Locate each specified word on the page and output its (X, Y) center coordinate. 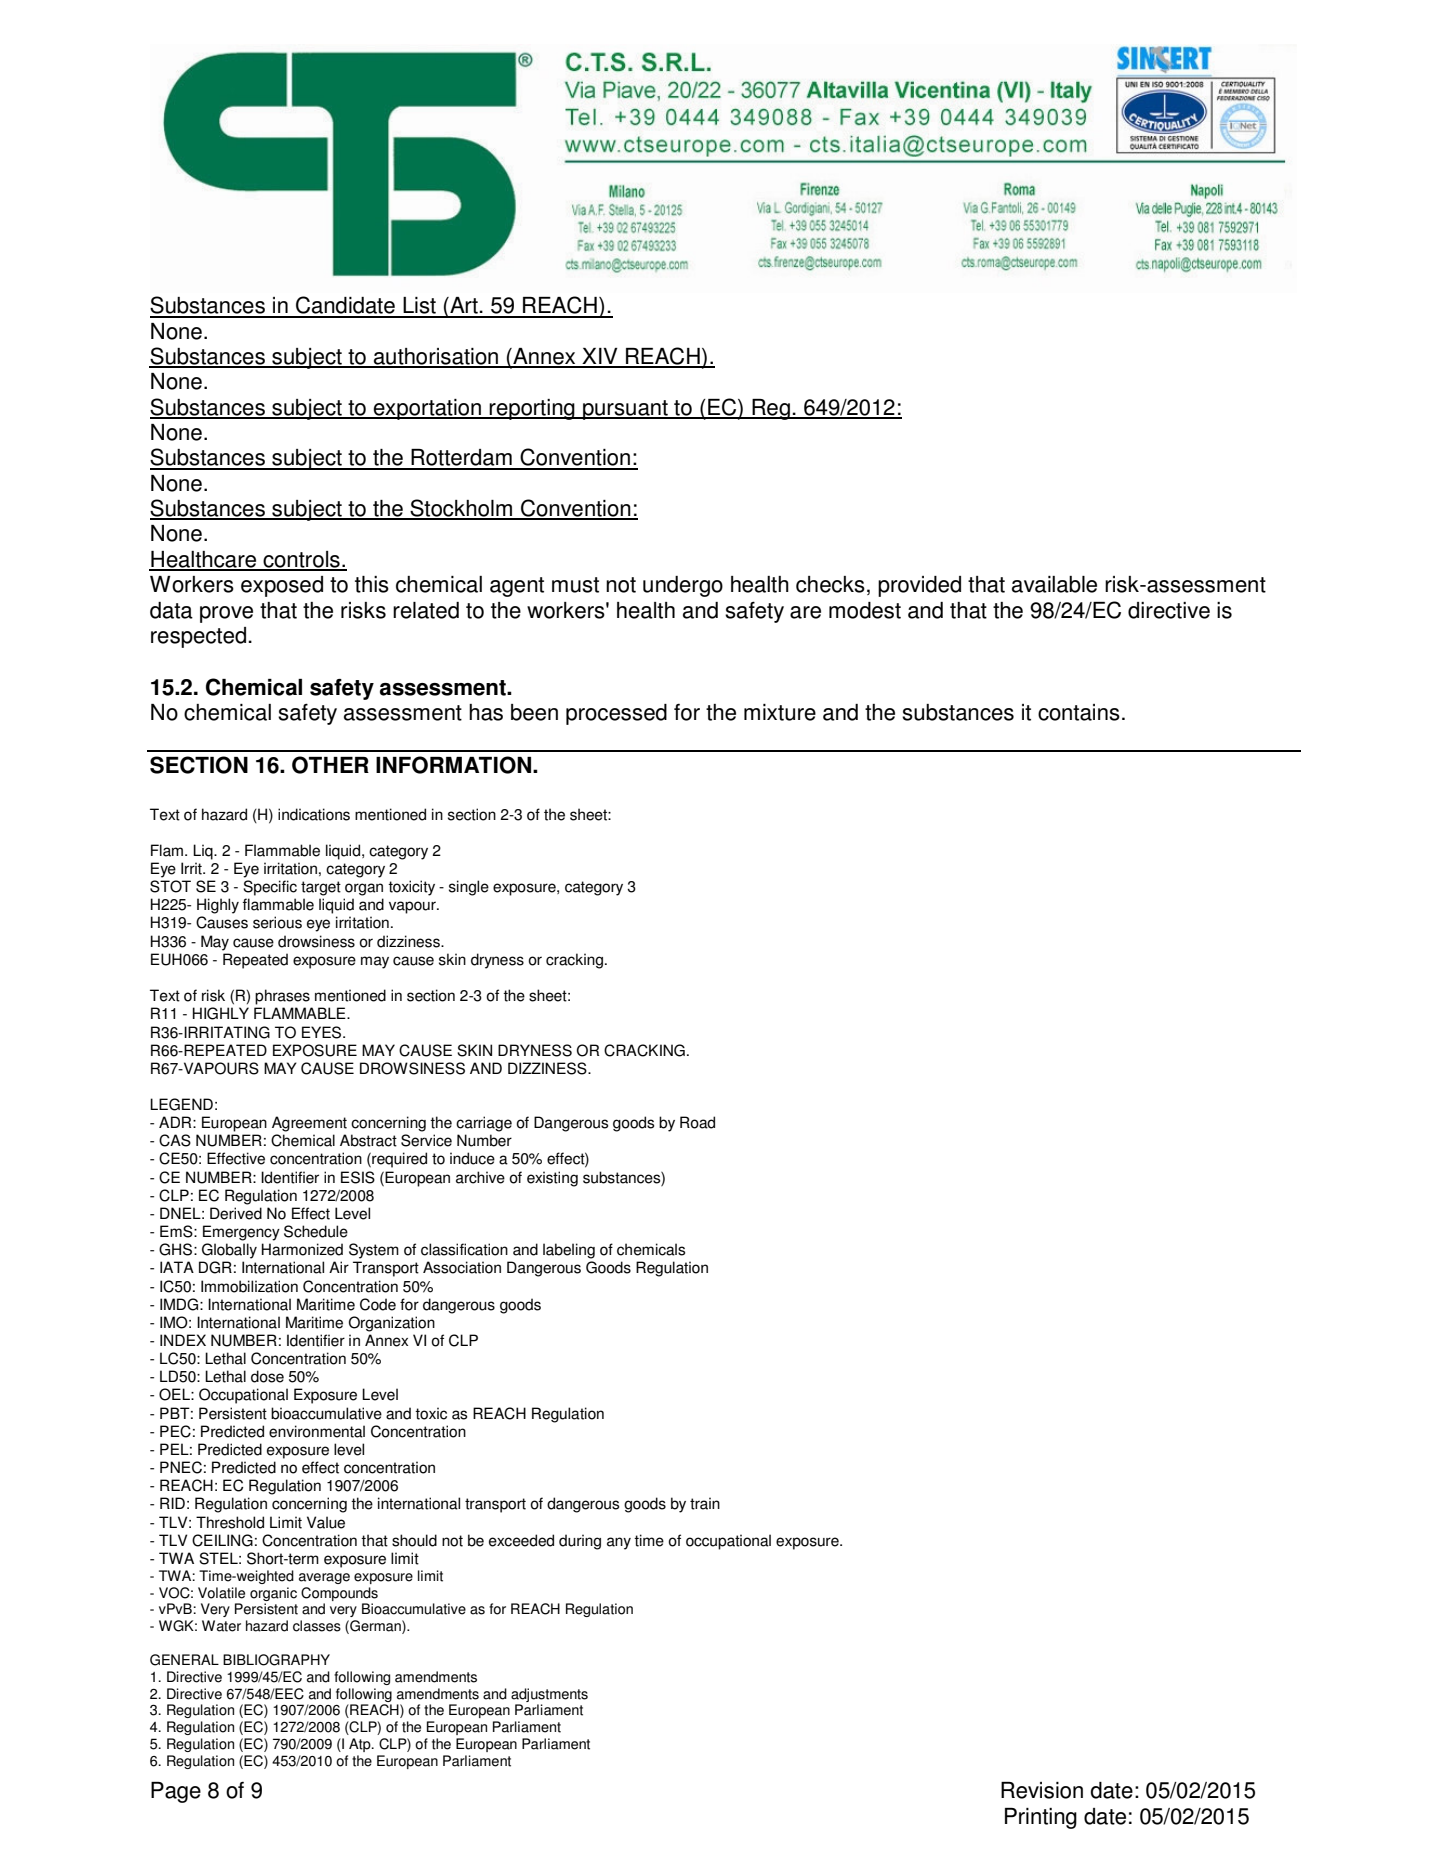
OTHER (330, 765)
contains (1079, 712)
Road (697, 1122)
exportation (427, 409)
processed (616, 714)
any (619, 1543)
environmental (317, 1431)
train (705, 1503)
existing (552, 1179)
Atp (361, 1745)
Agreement (309, 1124)
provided (919, 586)
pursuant (625, 410)
